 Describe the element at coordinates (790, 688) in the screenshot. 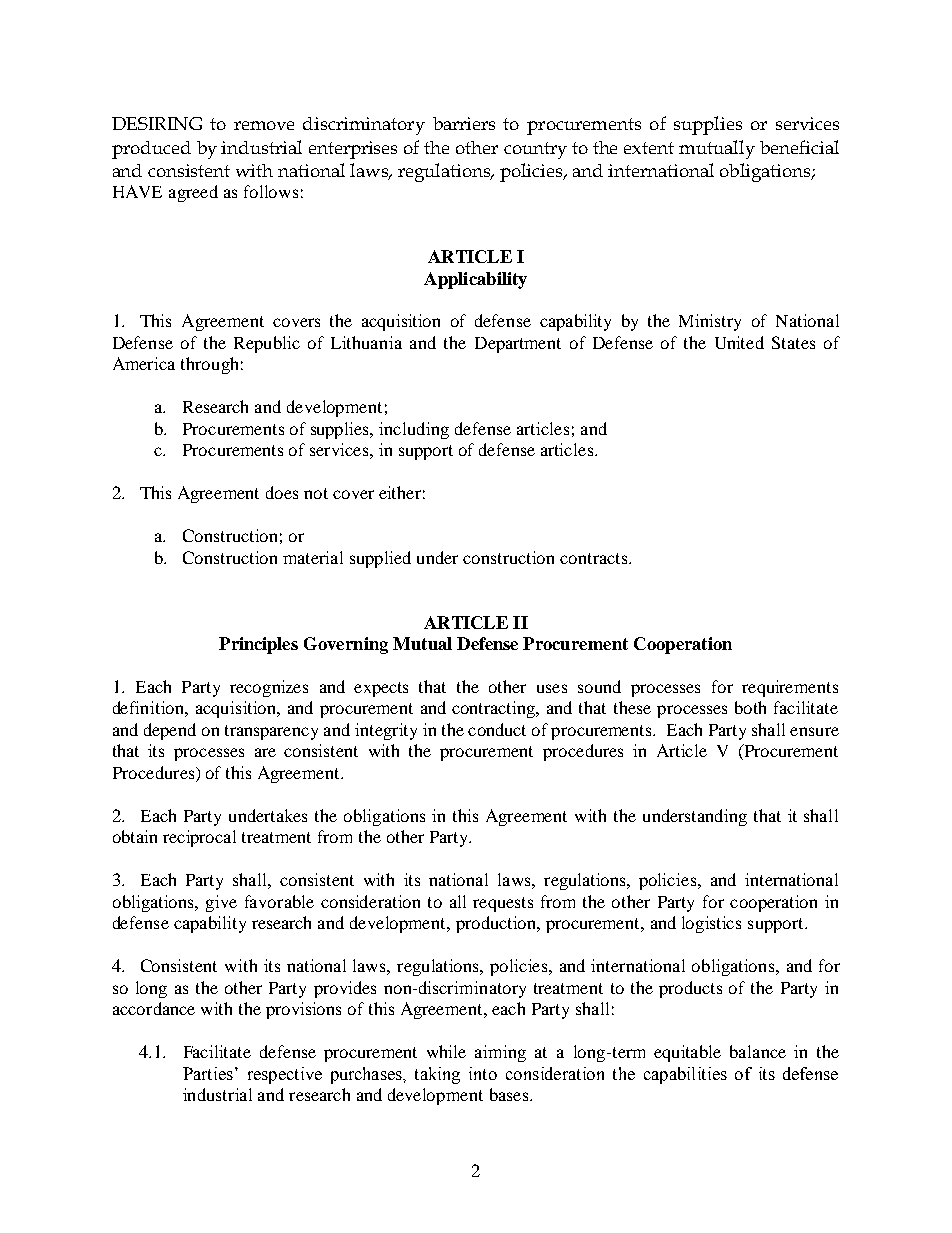

I see `requirements` at that location.
